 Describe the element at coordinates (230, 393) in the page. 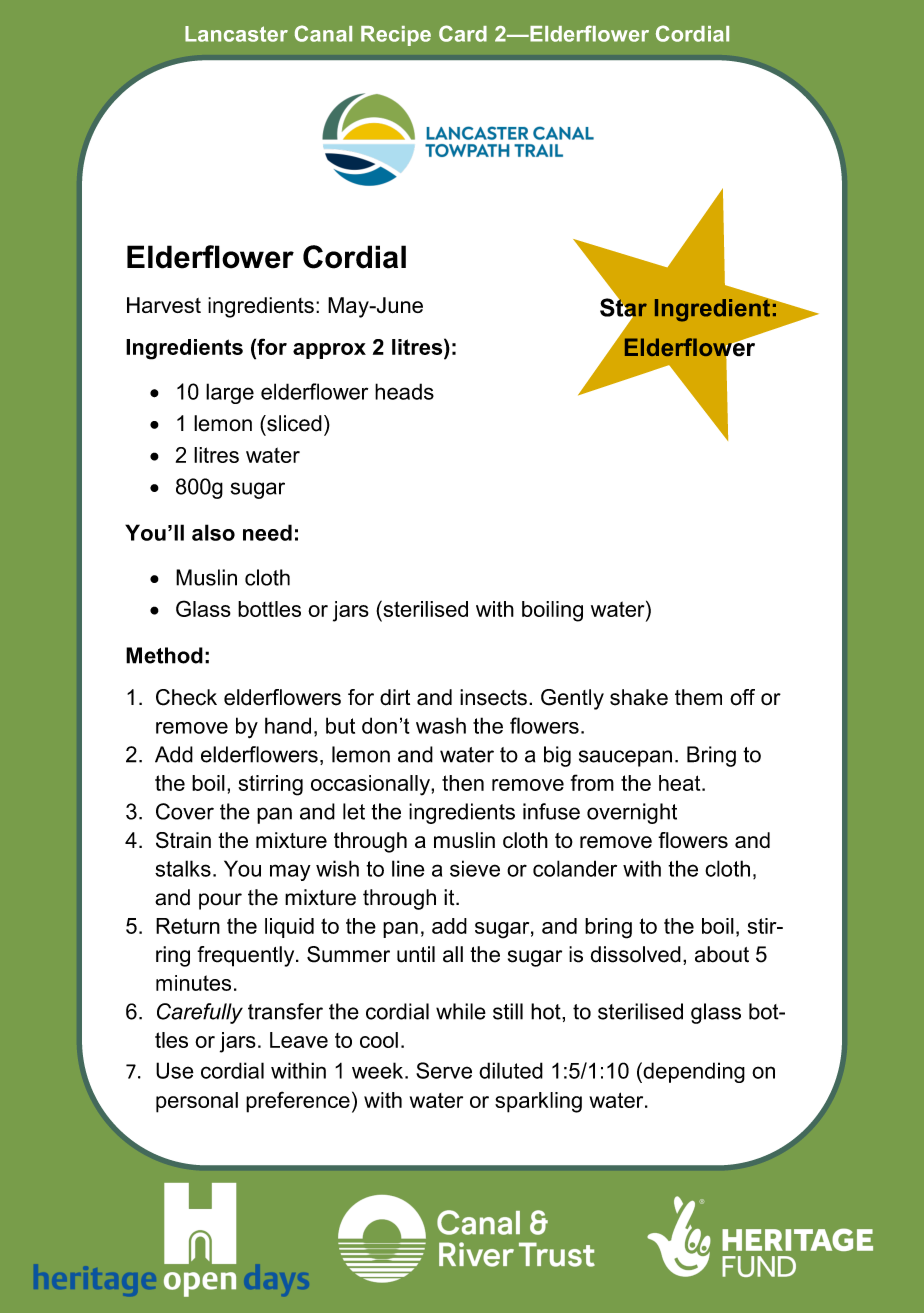

I see `large` at that location.
